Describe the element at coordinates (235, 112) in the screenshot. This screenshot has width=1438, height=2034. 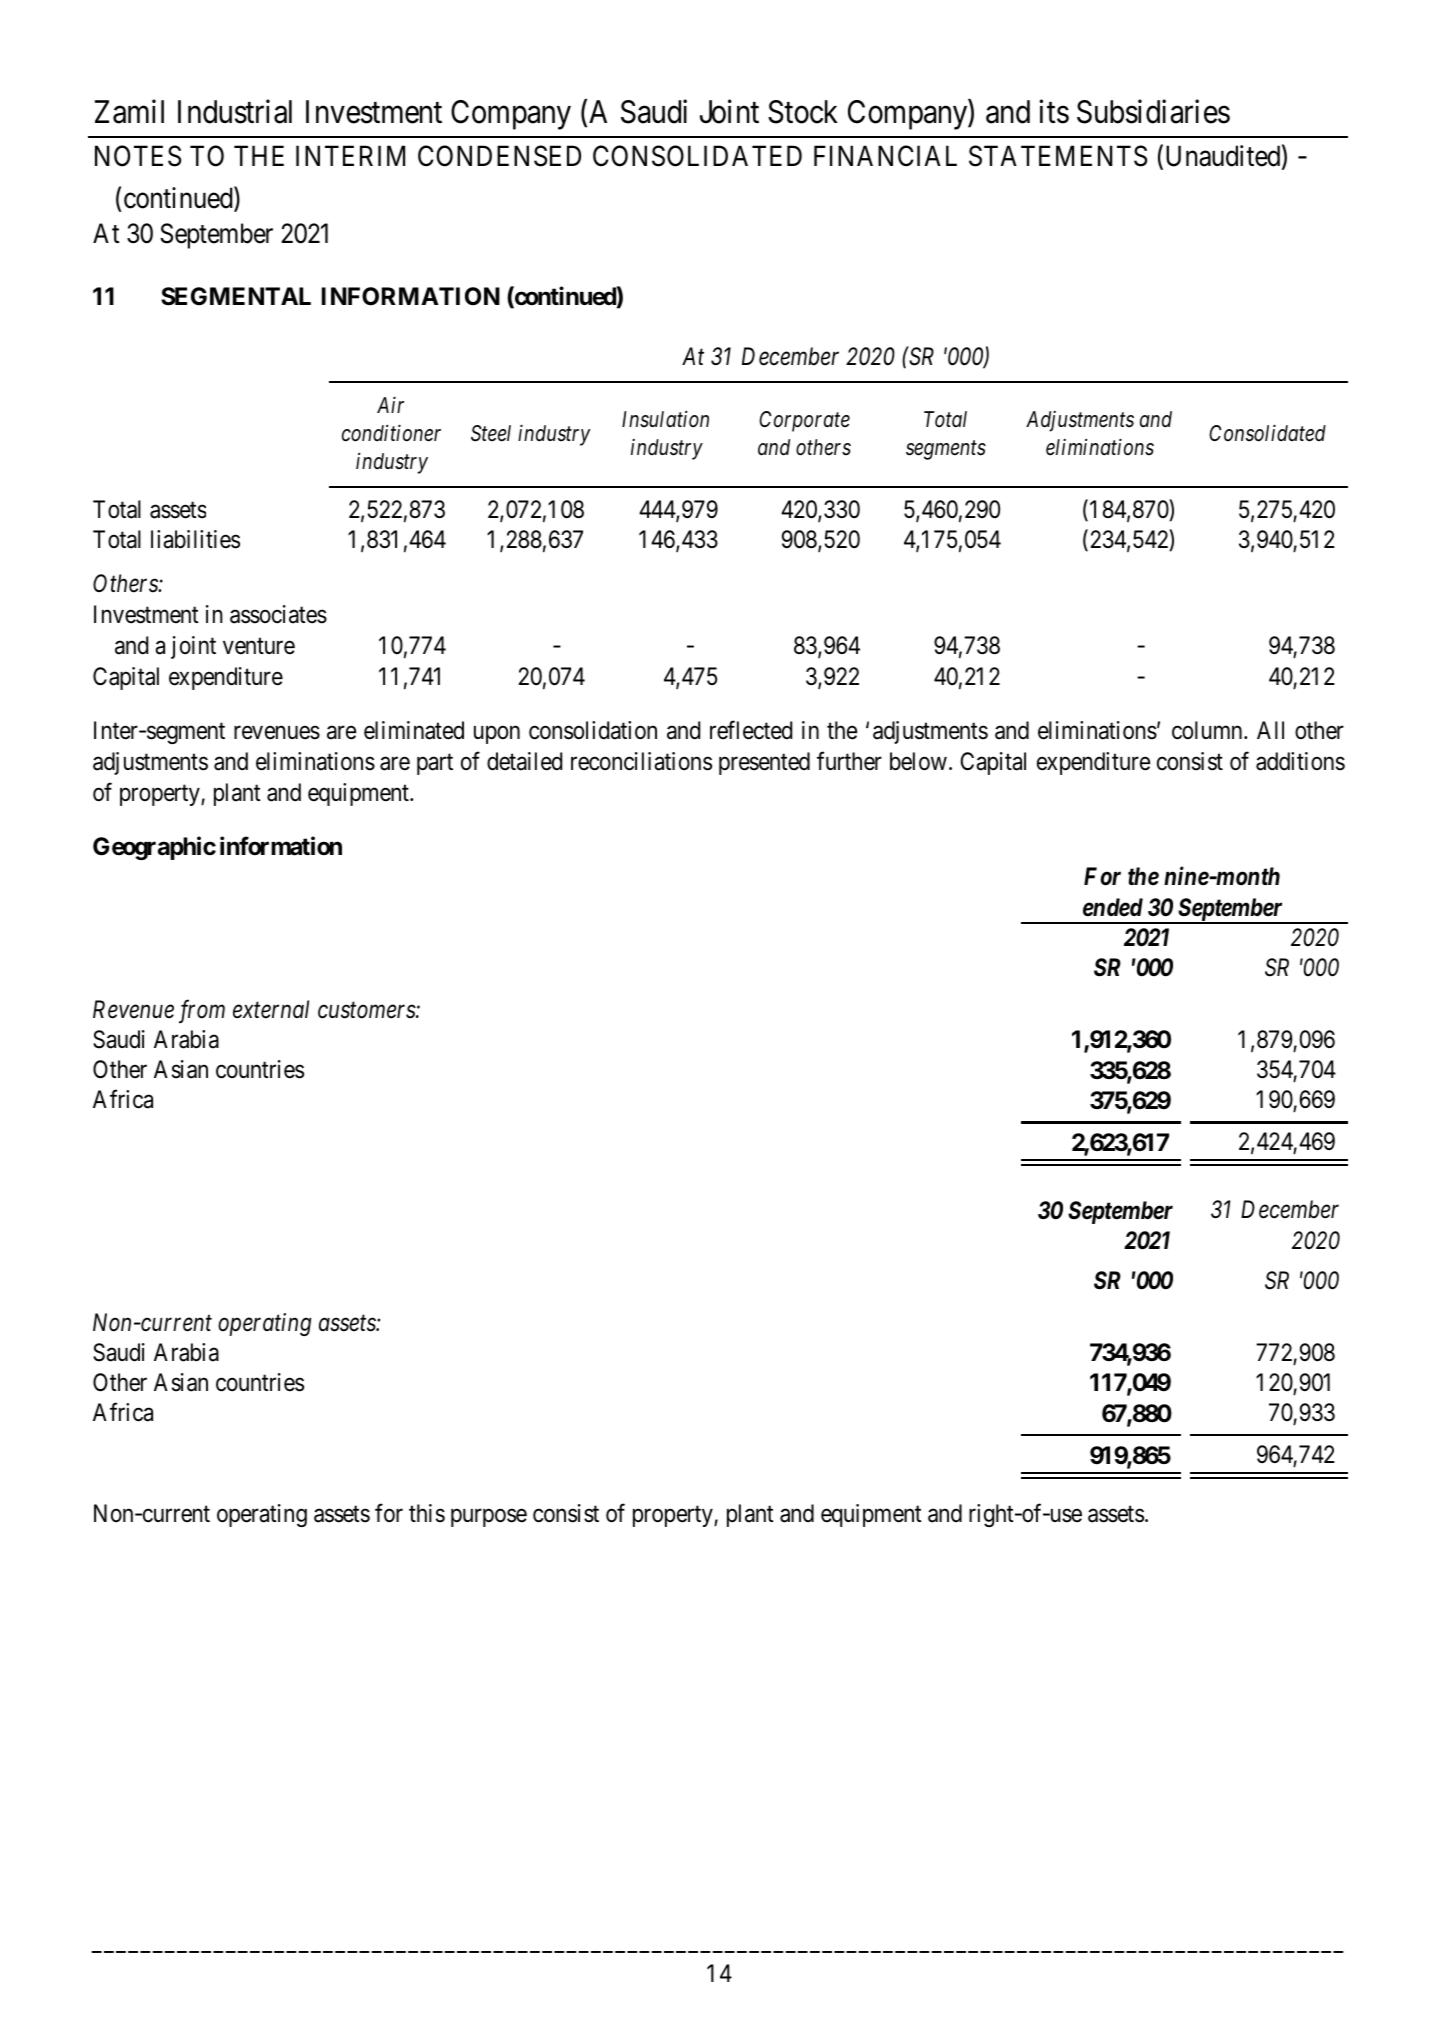
I see `Industrial` at that location.
